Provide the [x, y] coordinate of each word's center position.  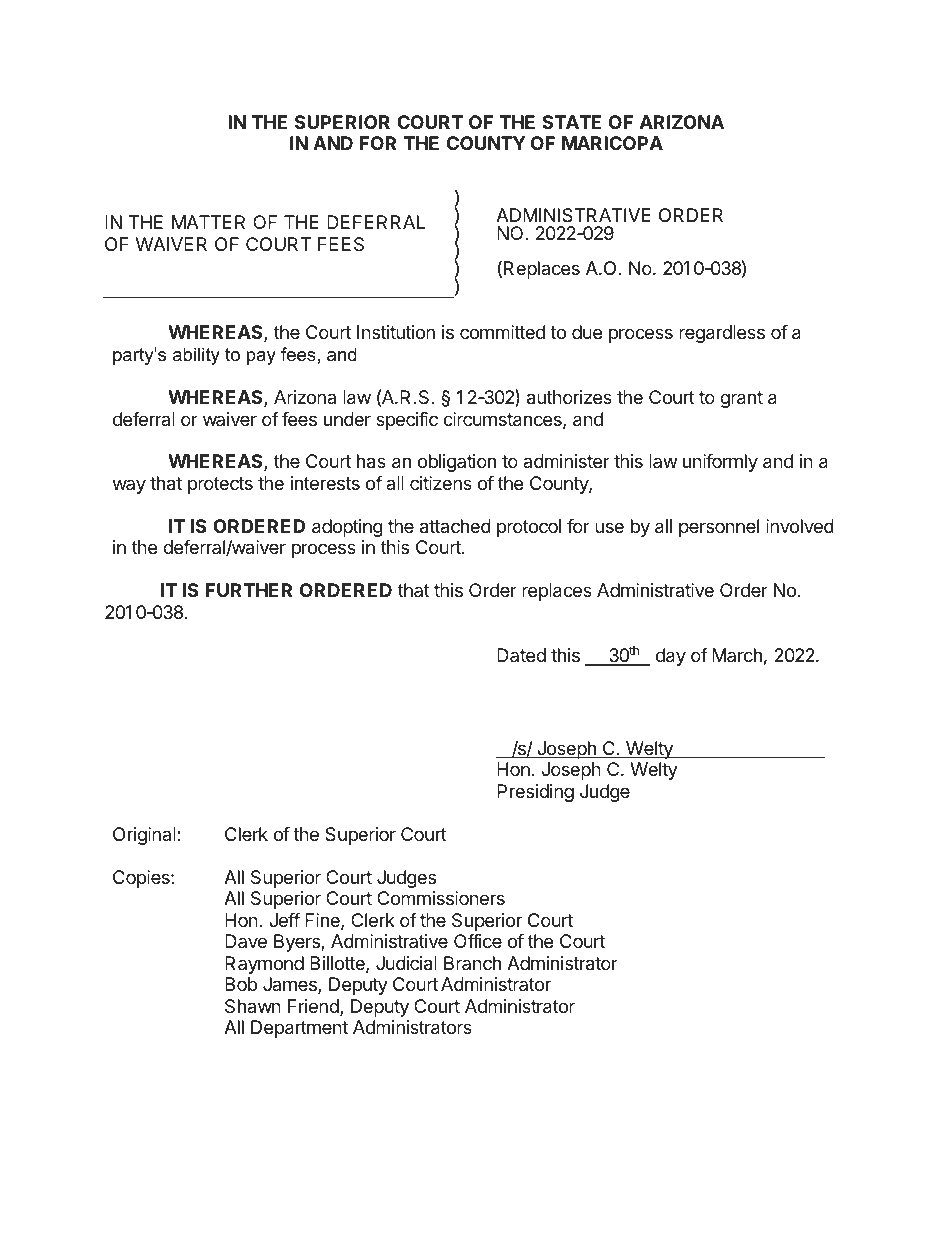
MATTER [208, 222]
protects [220, 485]
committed [502, 332]
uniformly [720, 463]
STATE [571, 122]
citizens [441, 483]
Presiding [535, 793]
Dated [521, 655]
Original [145, 836]
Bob [241, 984]
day [671, 657]
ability [196, 356]
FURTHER [249, 590]
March [737, 655]
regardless [722, 334]
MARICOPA [612, 143]
